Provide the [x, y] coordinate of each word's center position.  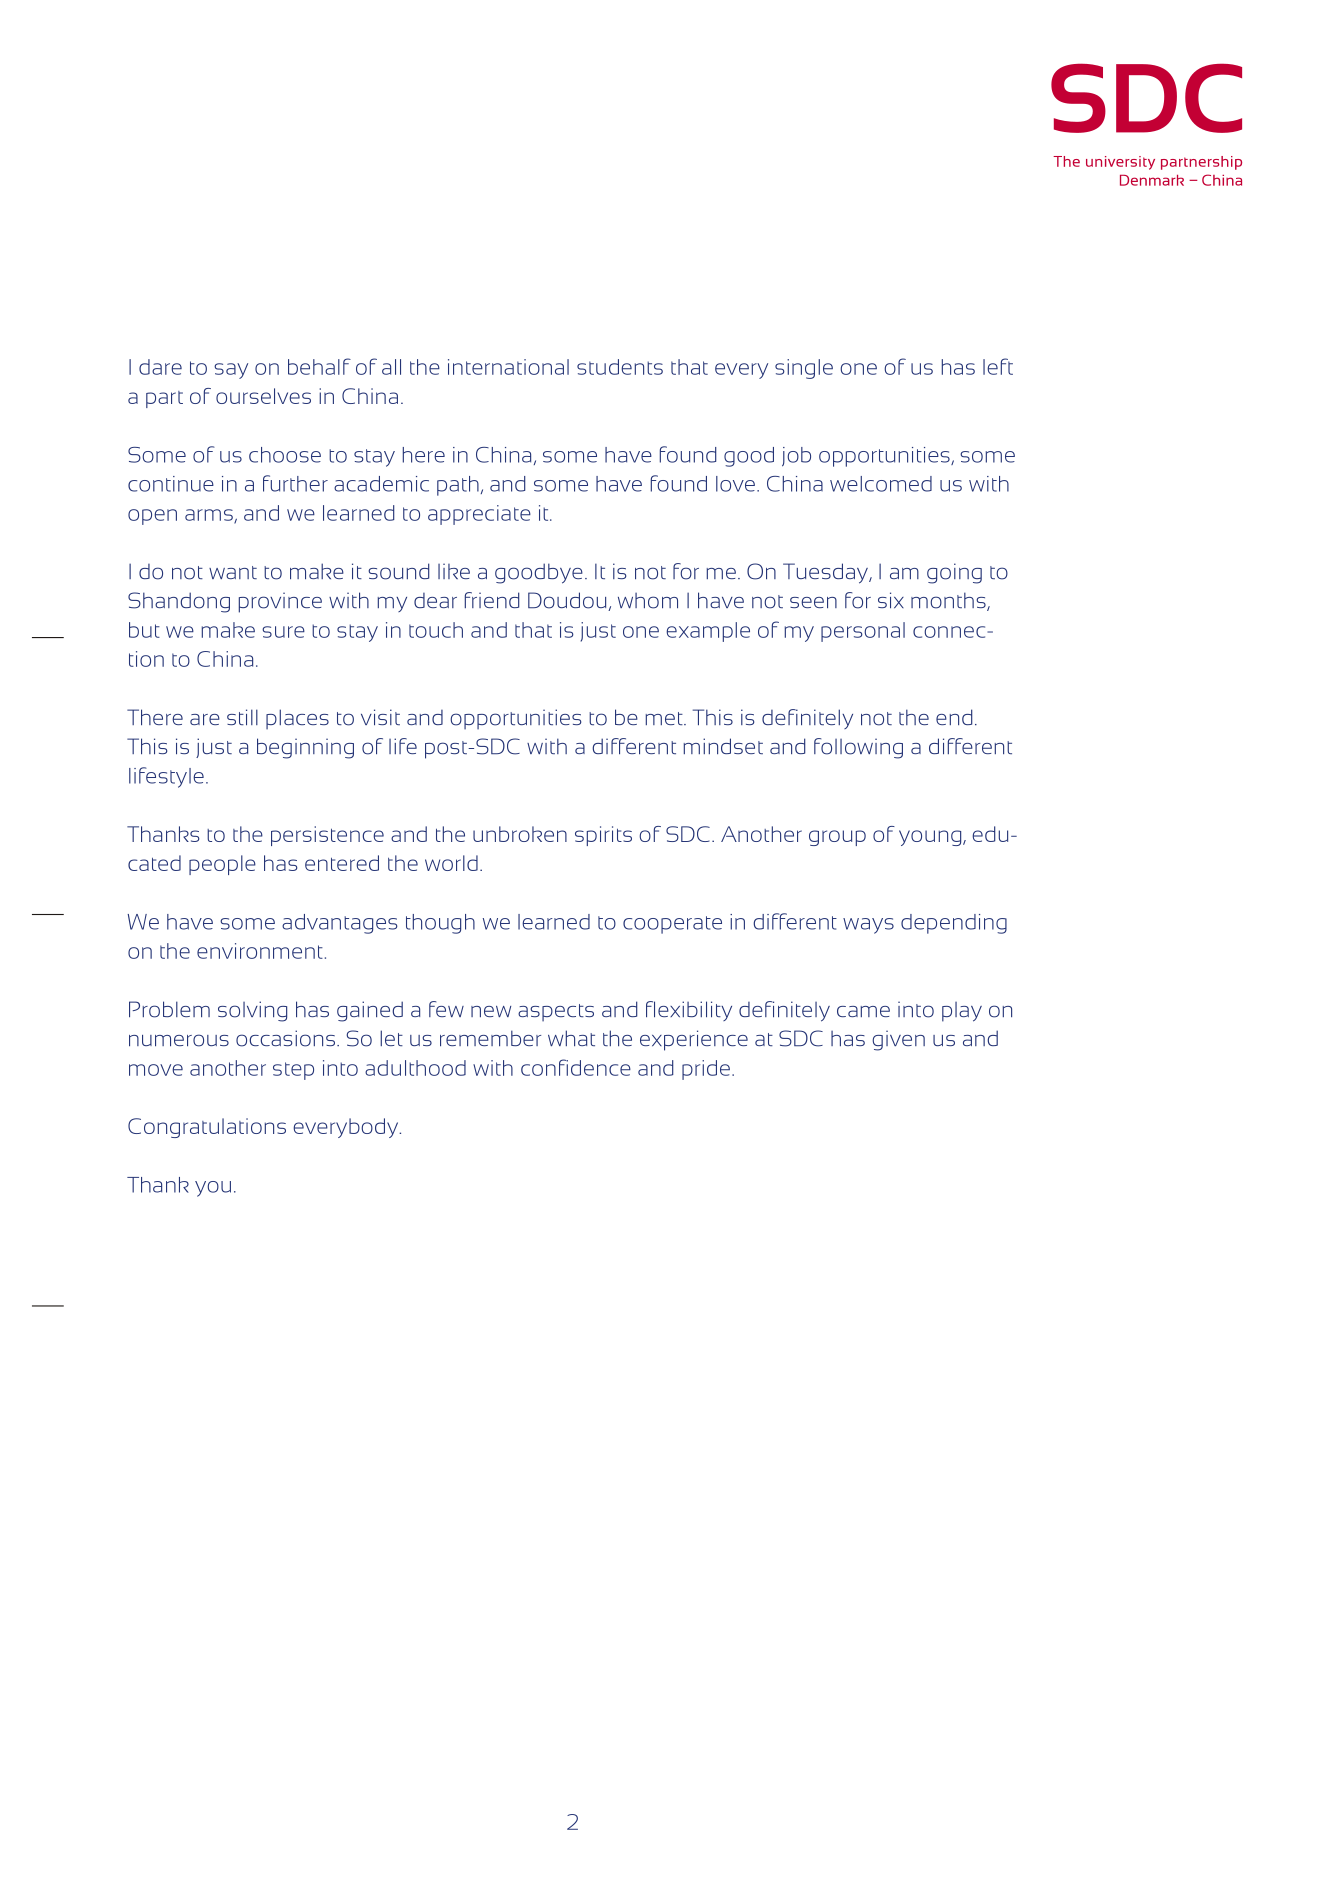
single [804, 369]
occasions [285, 1038]
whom [648, 601]
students [620, 367]
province [280, 602]
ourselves [263, 396]
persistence [327, 836]
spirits [603, 836]
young [931, 838]
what [571, 1038]
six [891, 600]
